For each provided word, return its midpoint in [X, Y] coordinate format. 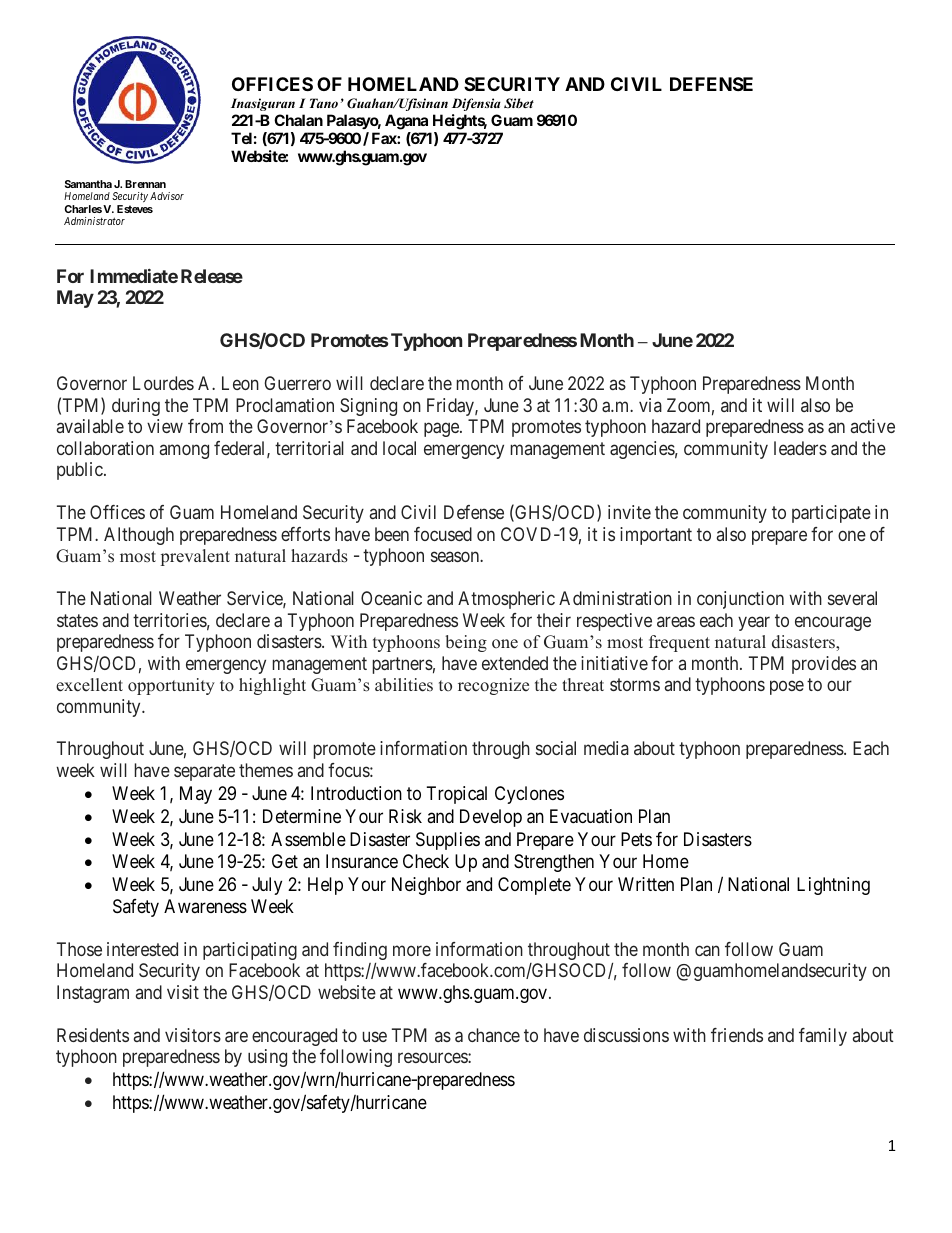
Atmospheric [506, 600]
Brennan [145, 184]
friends [737, 1035]
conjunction [740, 600]
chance [494, 1035]
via [650, 405]
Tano [324, 103]
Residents [93, 1035]
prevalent [195, 557]
